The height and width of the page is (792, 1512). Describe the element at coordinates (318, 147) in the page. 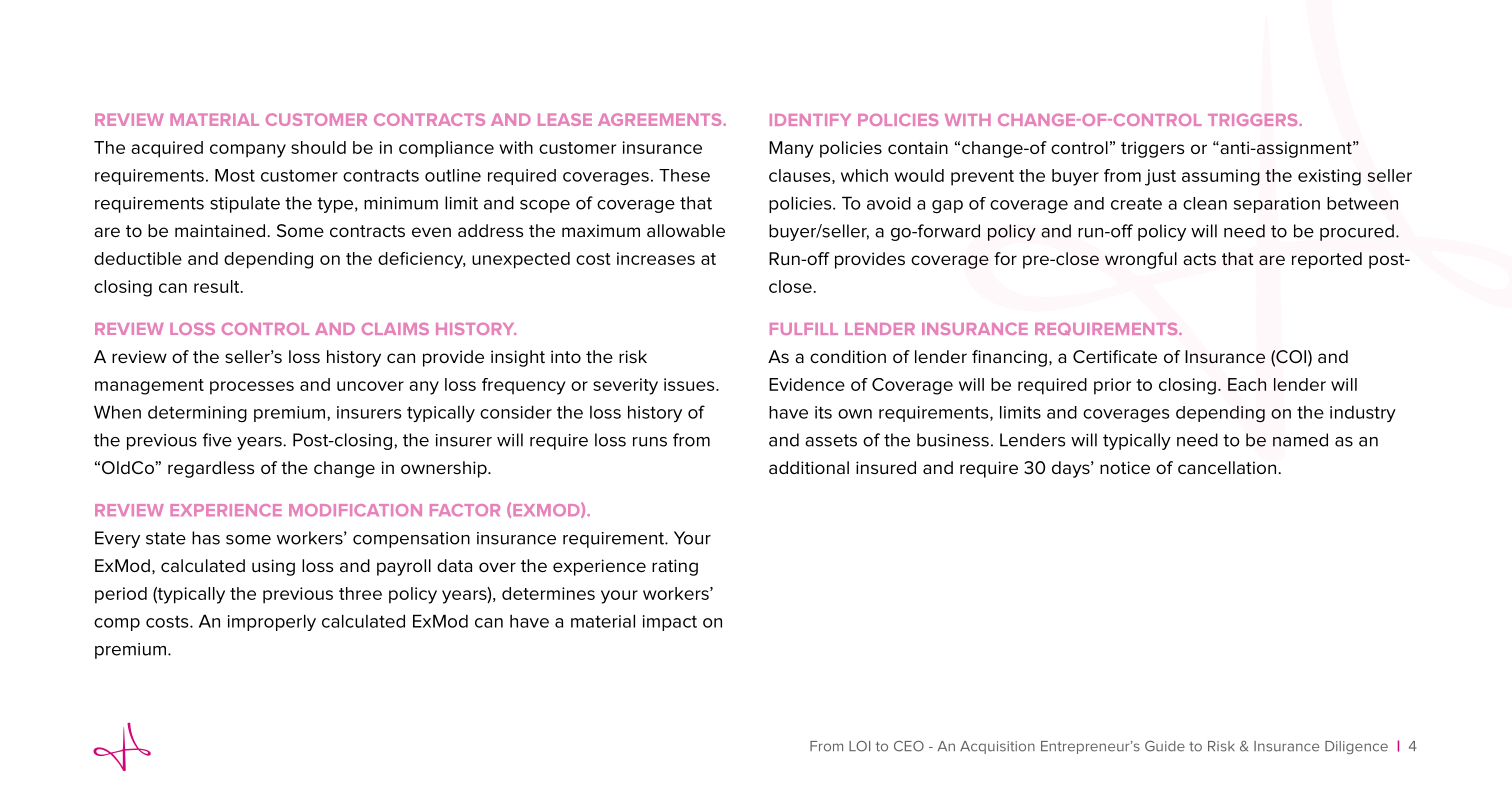

I see `should` at that location.
